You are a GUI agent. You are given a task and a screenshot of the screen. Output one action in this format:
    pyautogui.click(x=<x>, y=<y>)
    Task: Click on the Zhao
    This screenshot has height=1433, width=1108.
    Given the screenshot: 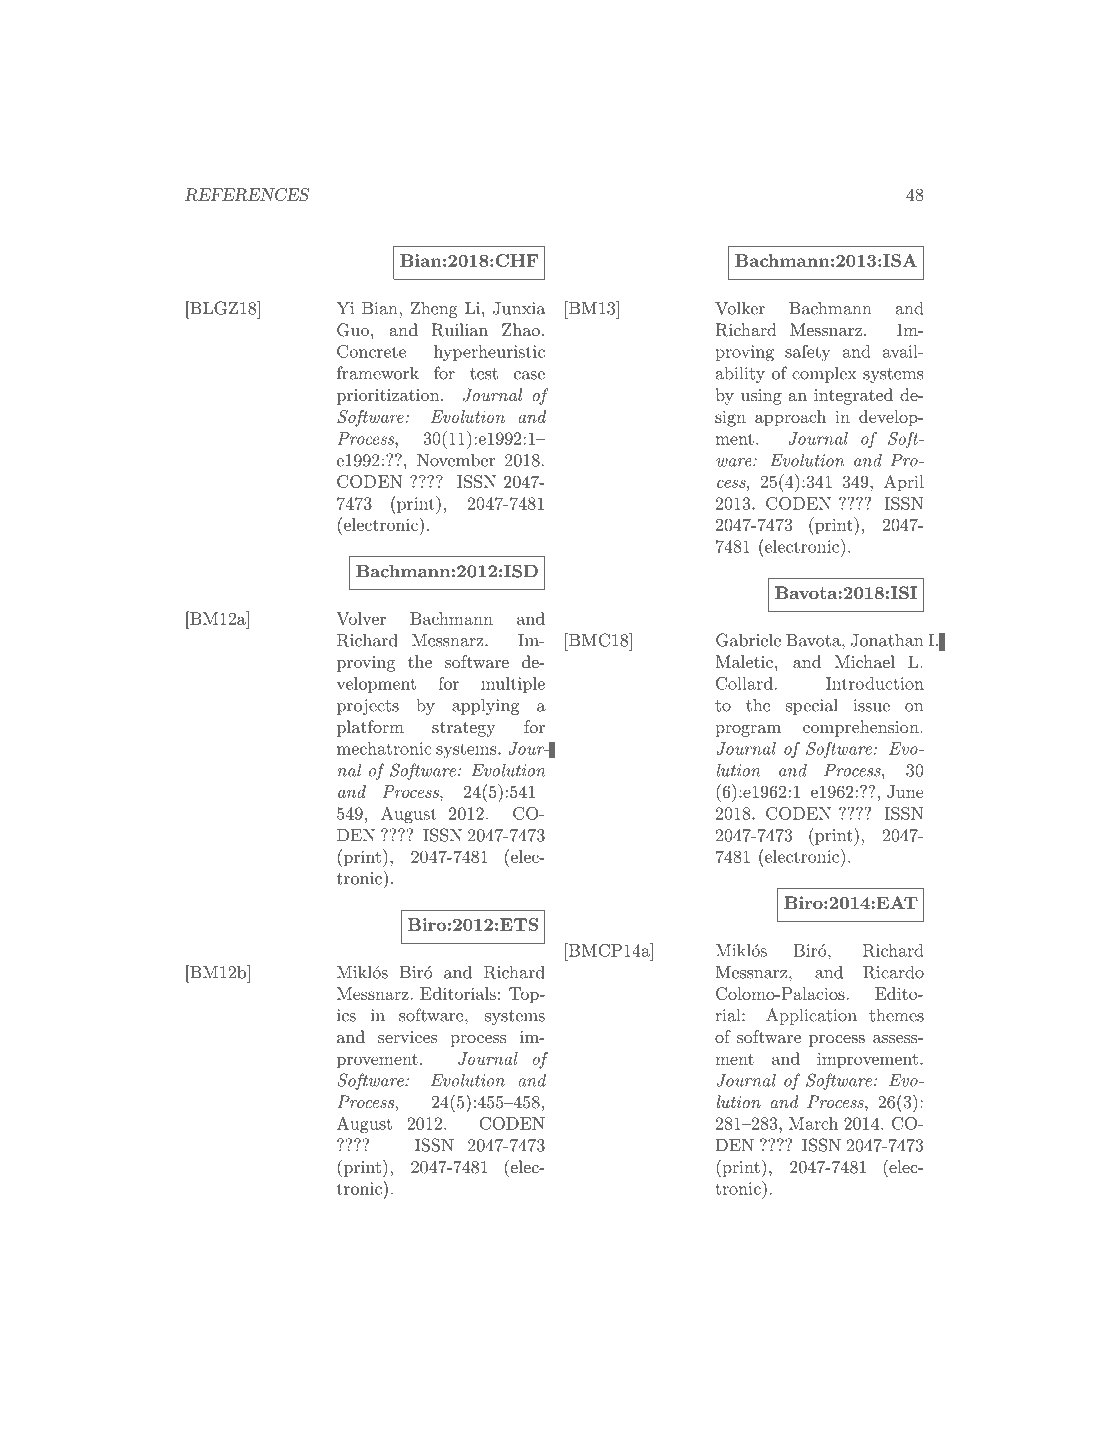 What is the action you would take?
    pyautogui.click(x=521, y=329)
